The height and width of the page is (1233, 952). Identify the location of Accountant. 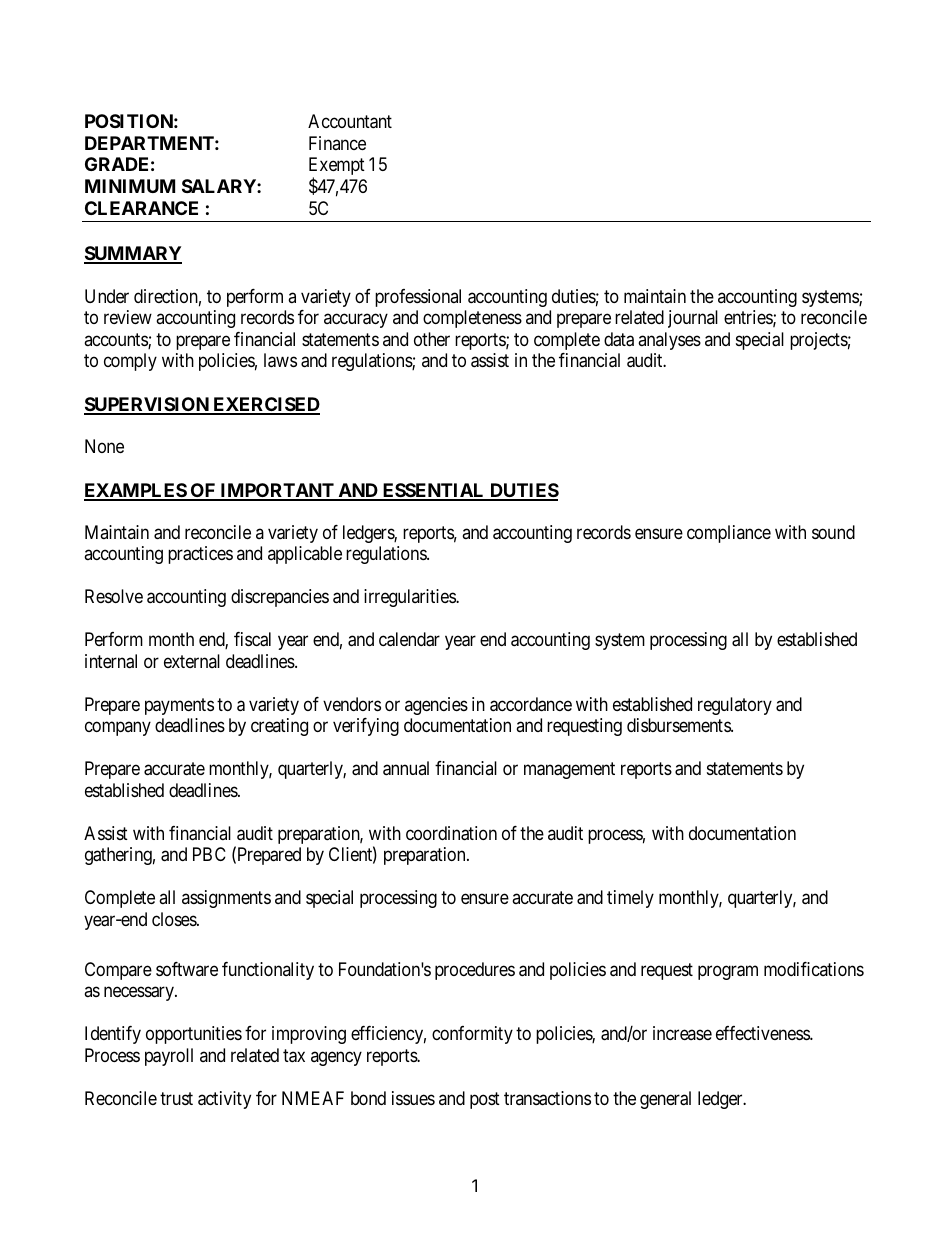
(350, 121).
